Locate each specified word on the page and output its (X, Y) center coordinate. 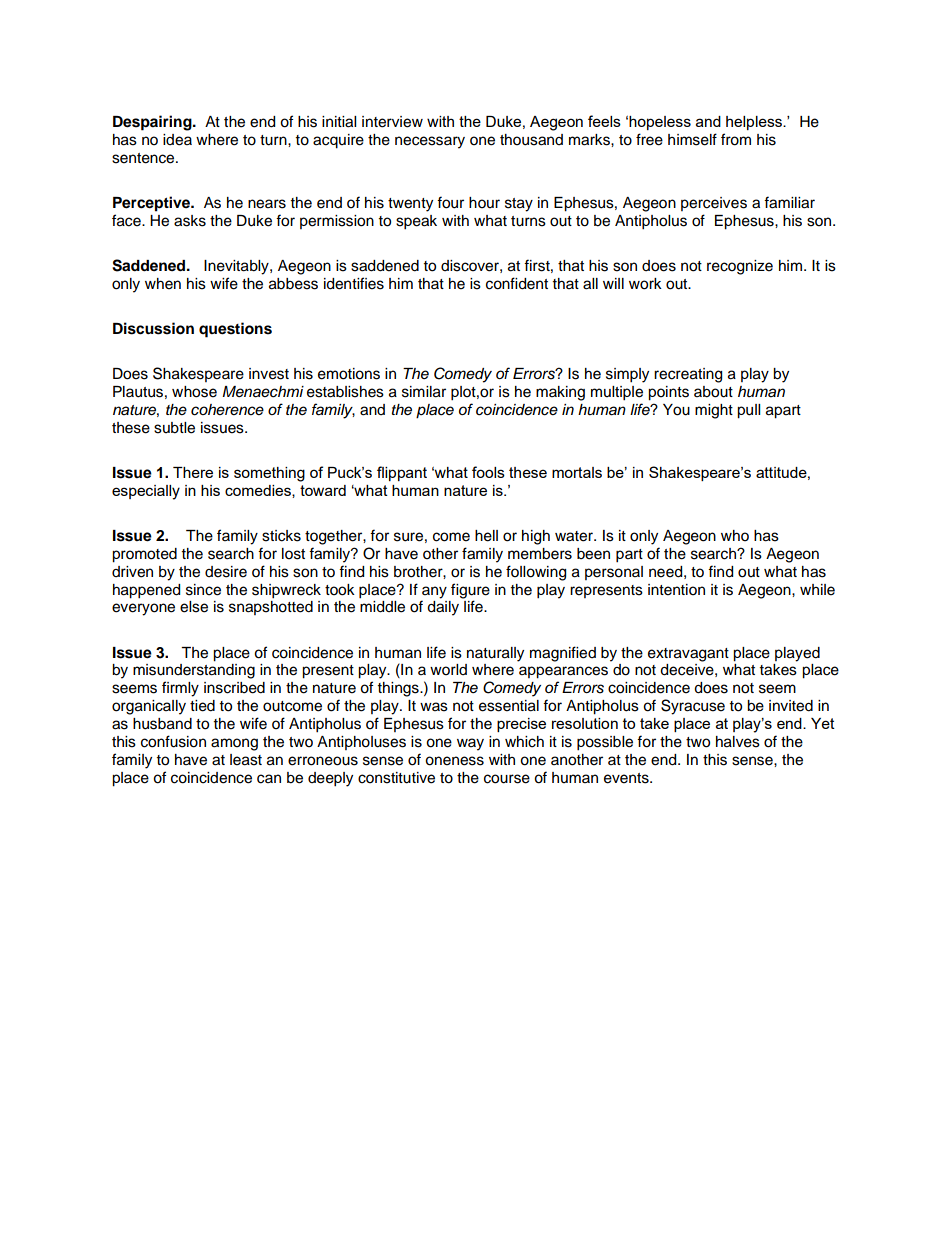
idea (177, 140)
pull (748, 411)
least (246, 760)
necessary (430, 142)
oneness (454, 761)
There (193, 472)
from (736, 139)
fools (488, 472)
